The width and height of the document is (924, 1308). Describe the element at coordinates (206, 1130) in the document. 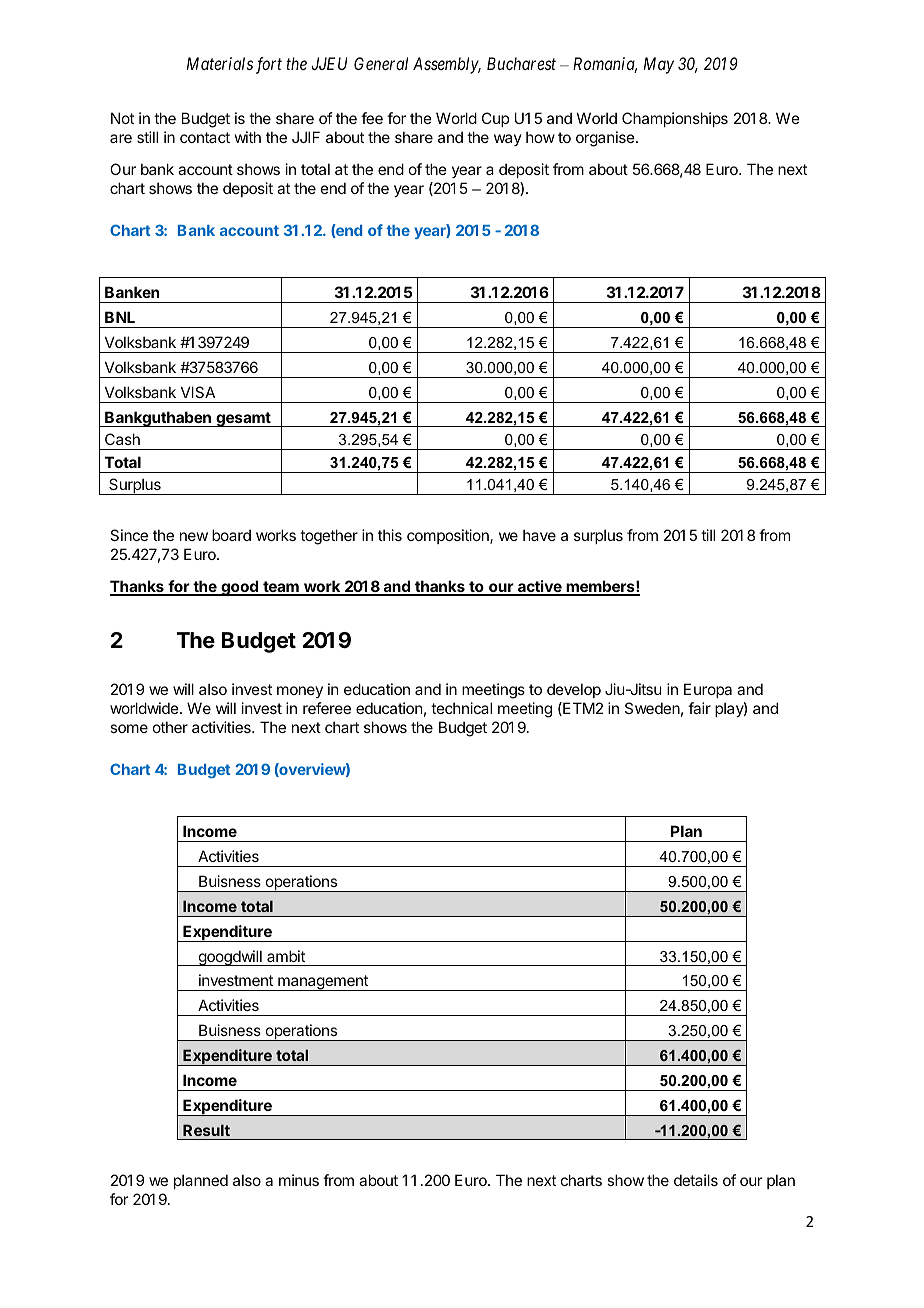

I see `Result` at that location.
